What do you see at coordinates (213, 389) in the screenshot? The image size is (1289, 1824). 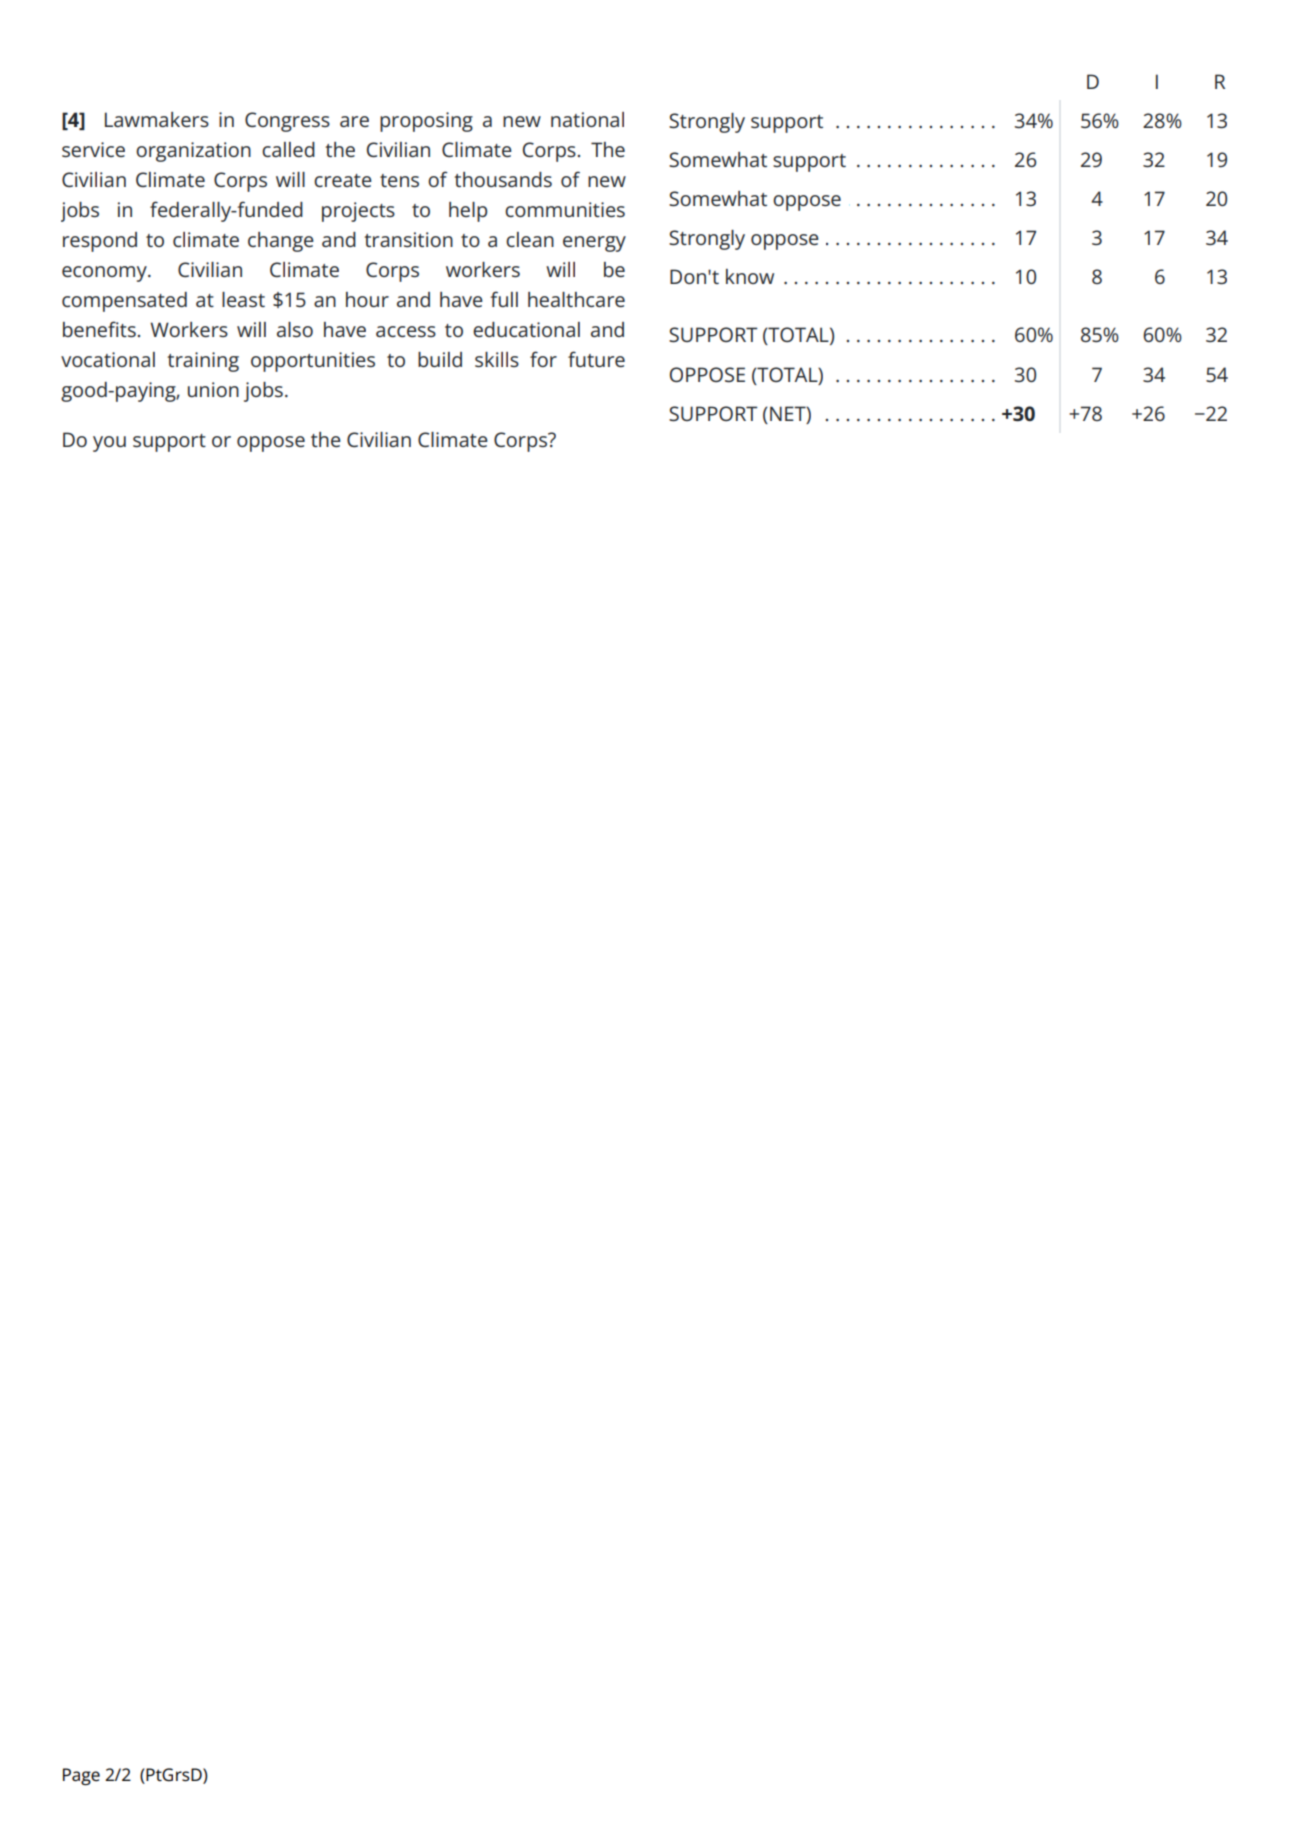 I see `union` at bounding box center [213, 389].
